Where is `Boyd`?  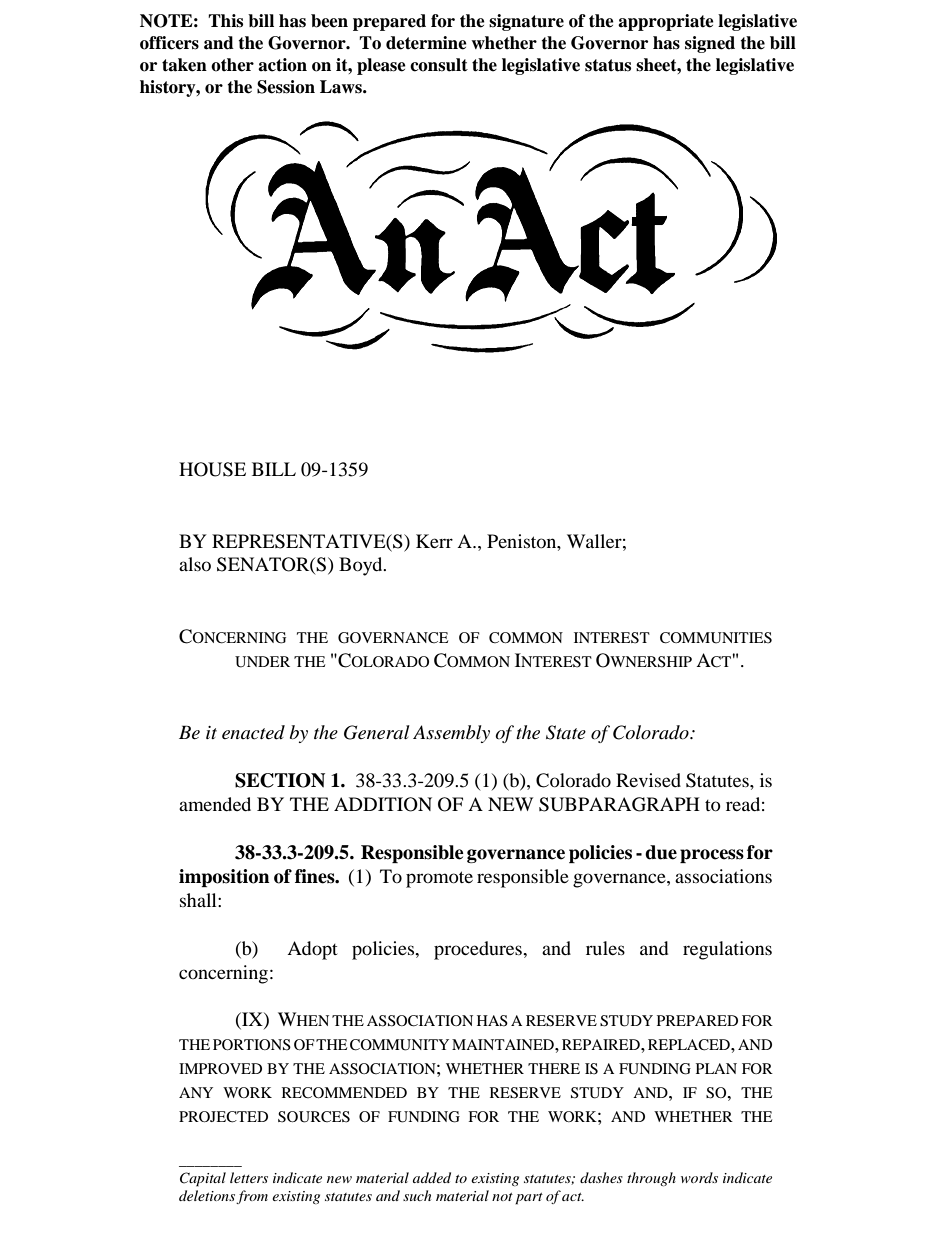 Boyd is located at coordinates (362, 566).
